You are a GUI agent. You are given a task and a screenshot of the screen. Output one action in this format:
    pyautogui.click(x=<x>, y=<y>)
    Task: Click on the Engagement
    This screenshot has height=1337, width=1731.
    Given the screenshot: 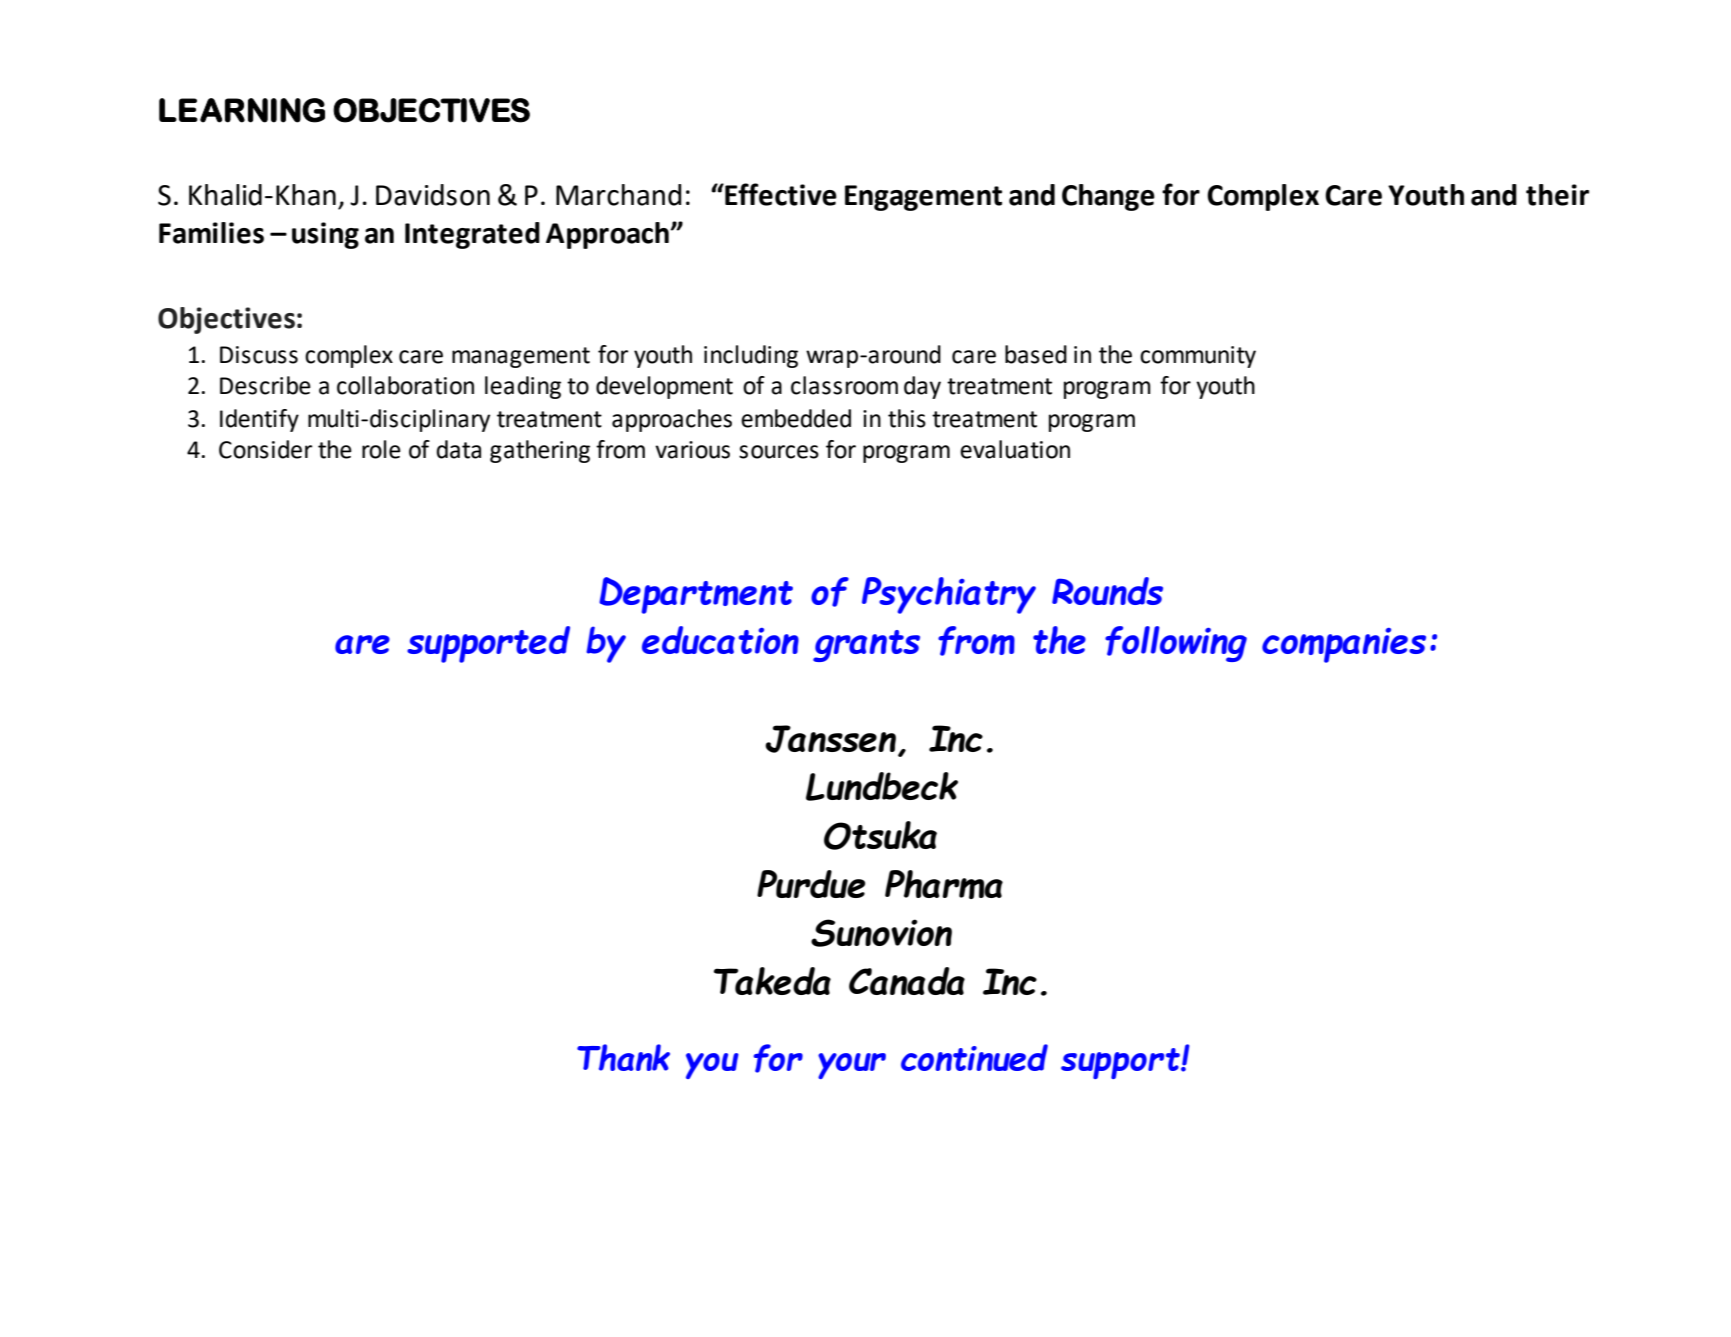 What is the action you would take?
    pyautogui.click(x=923, y=198)
